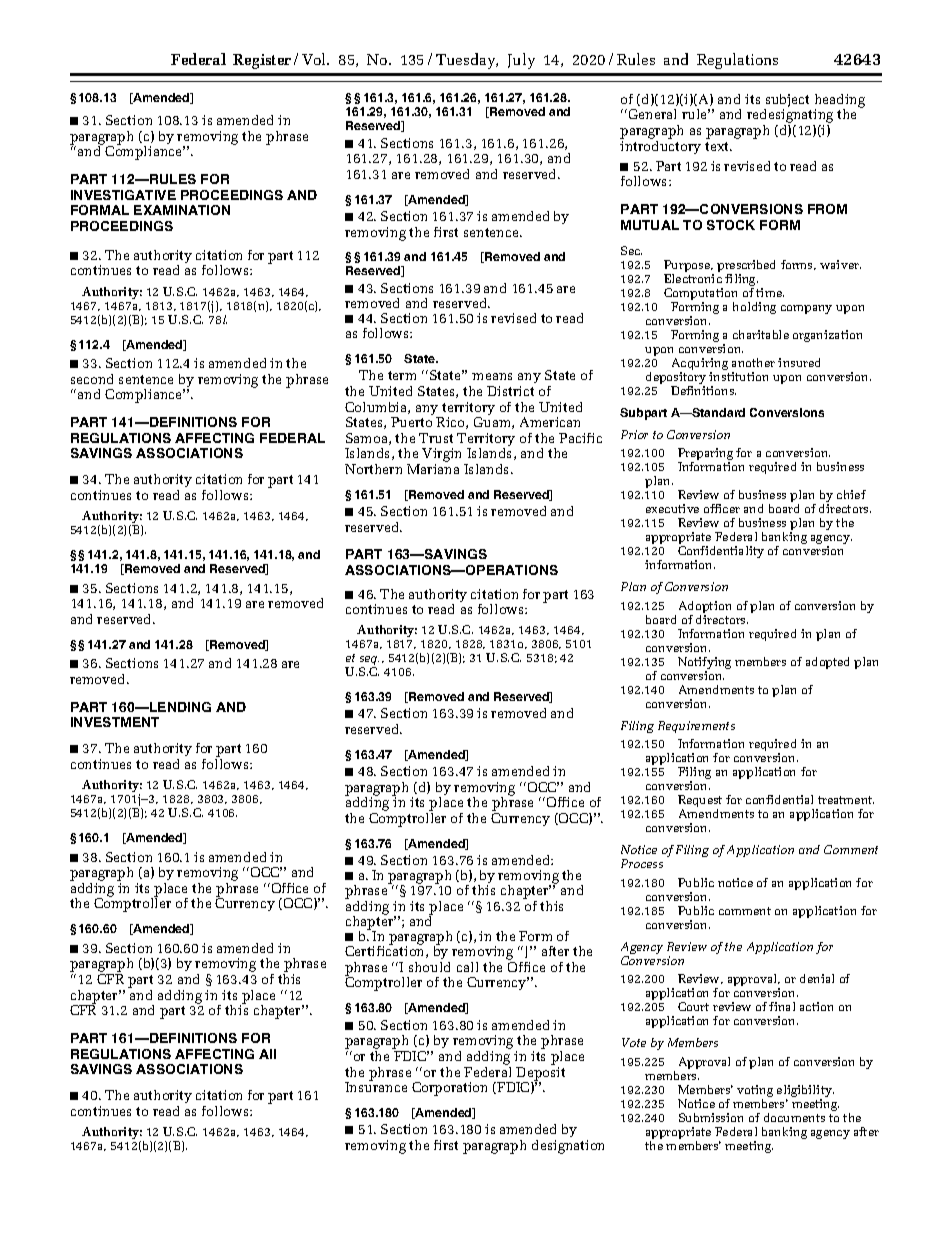 Image resolution: width=952 pixels, height=1233 pixels. Describe the element at coordinates (568, 1147) in the screenshot. I see `designation` at that location.
